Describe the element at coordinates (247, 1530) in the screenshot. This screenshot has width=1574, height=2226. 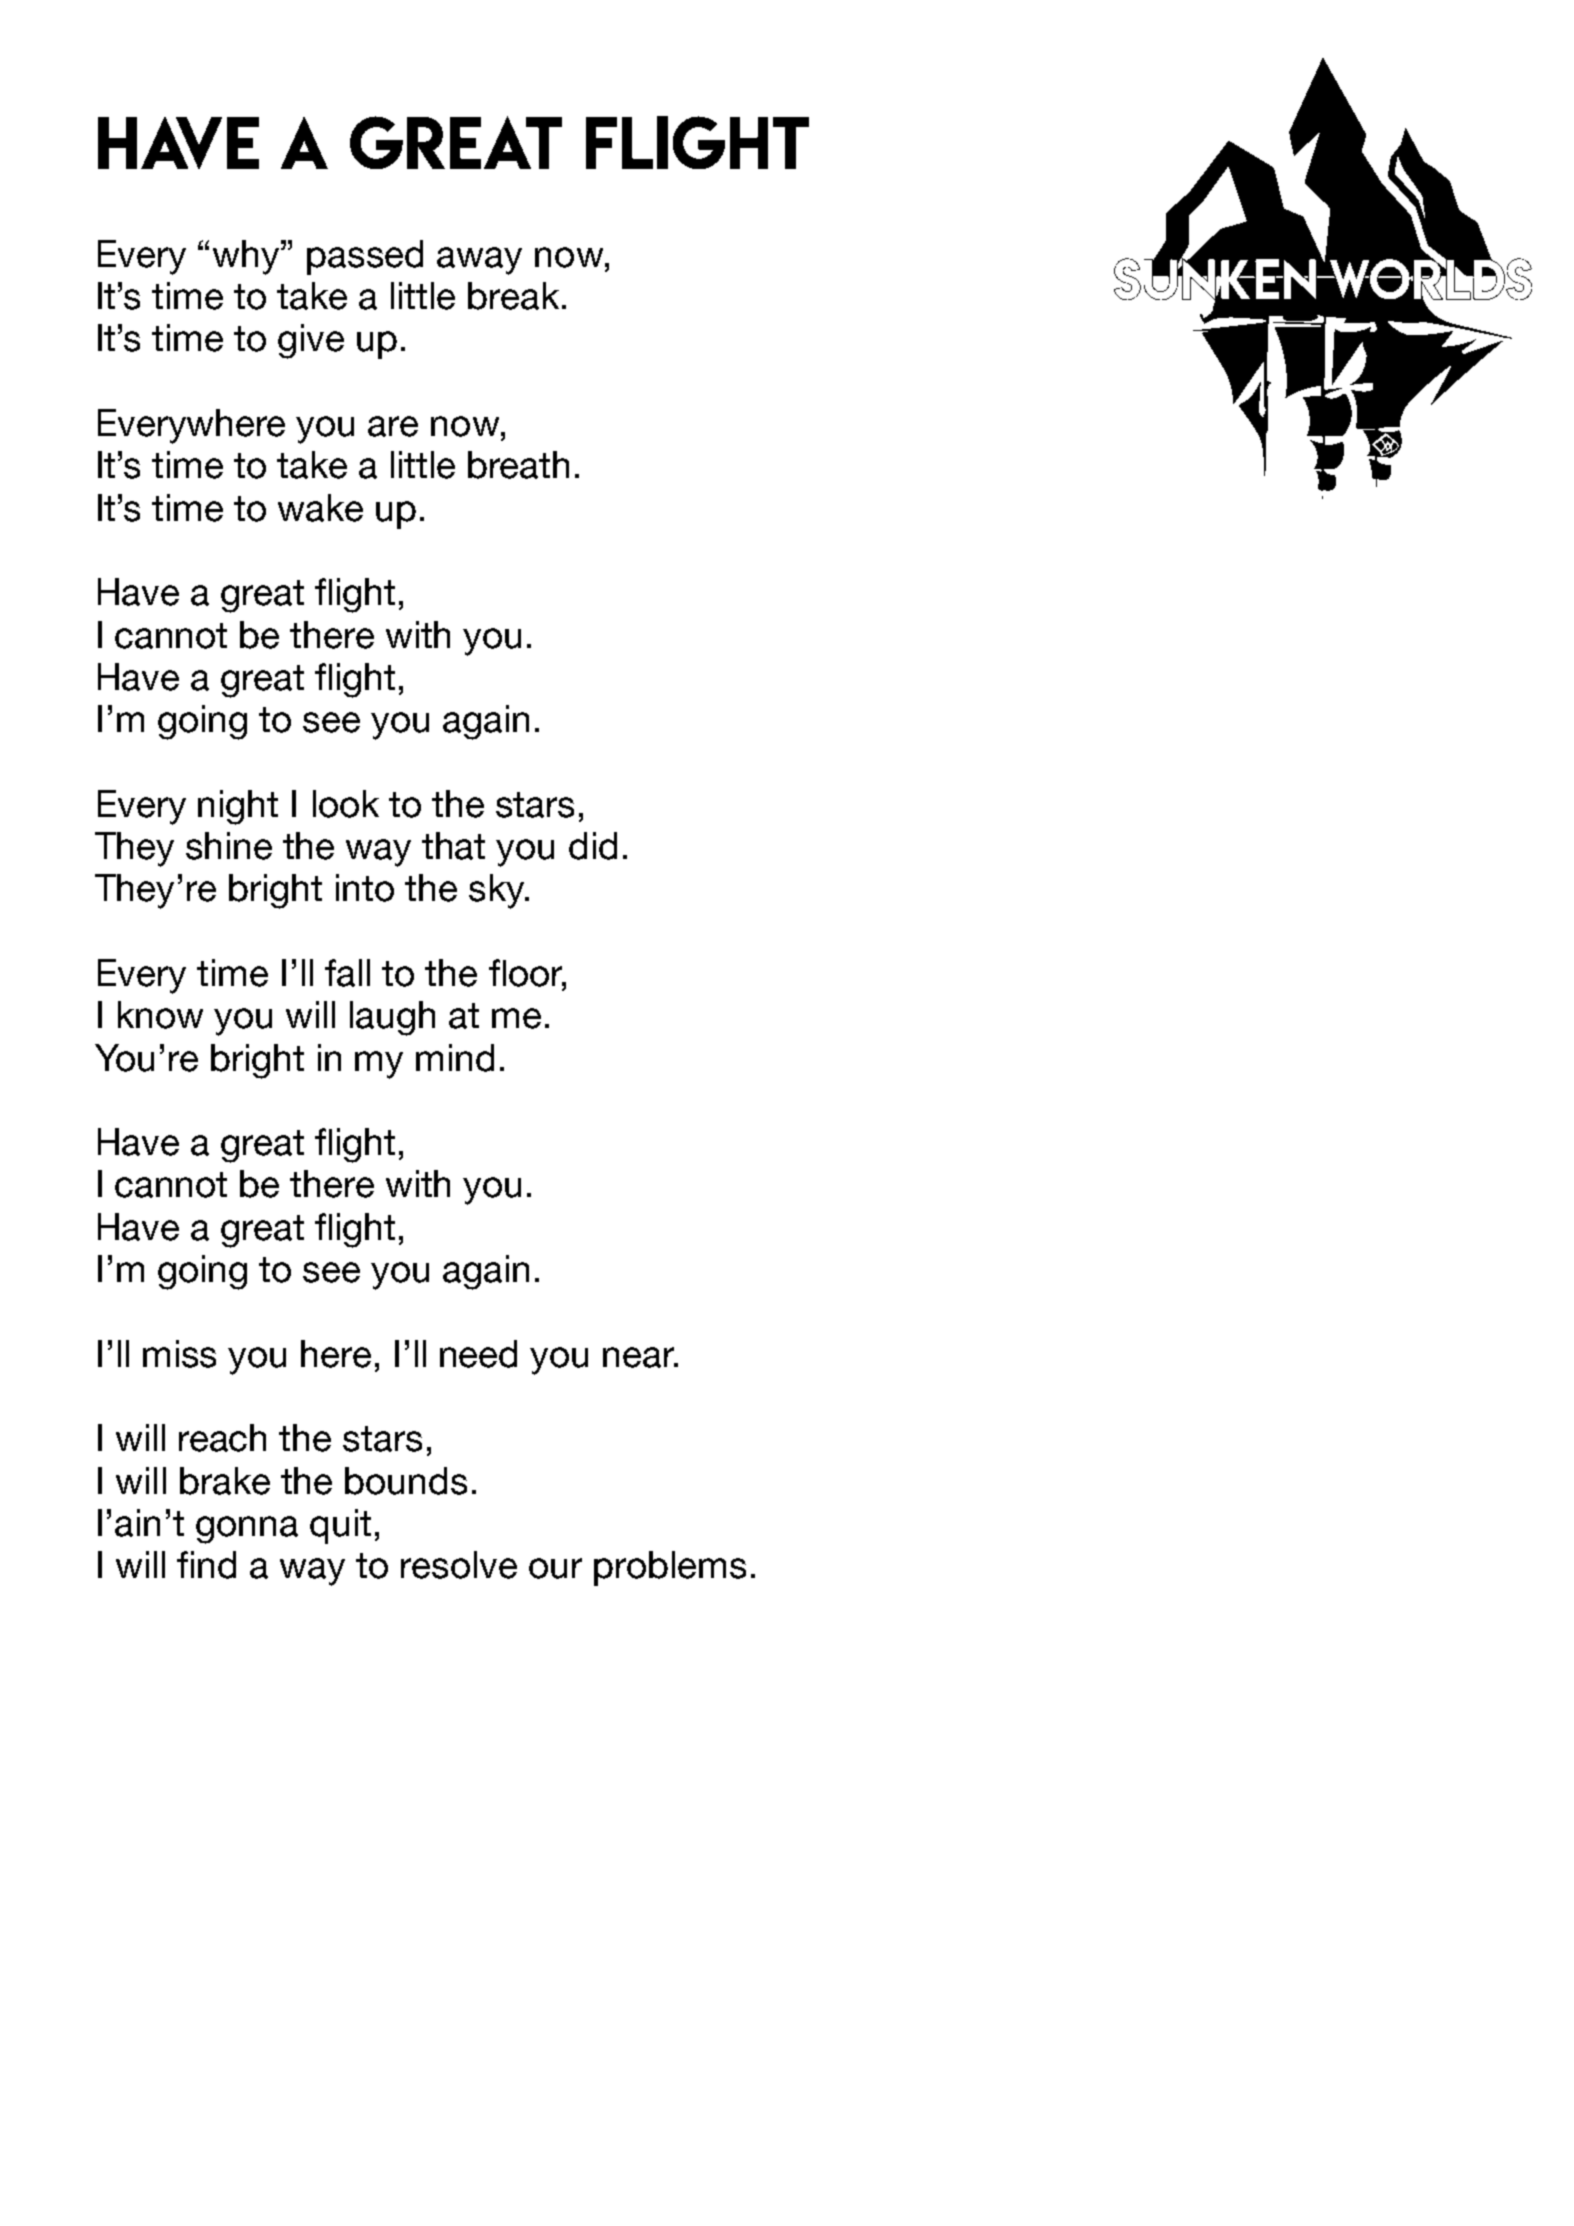
I see `gonna` at that location.
